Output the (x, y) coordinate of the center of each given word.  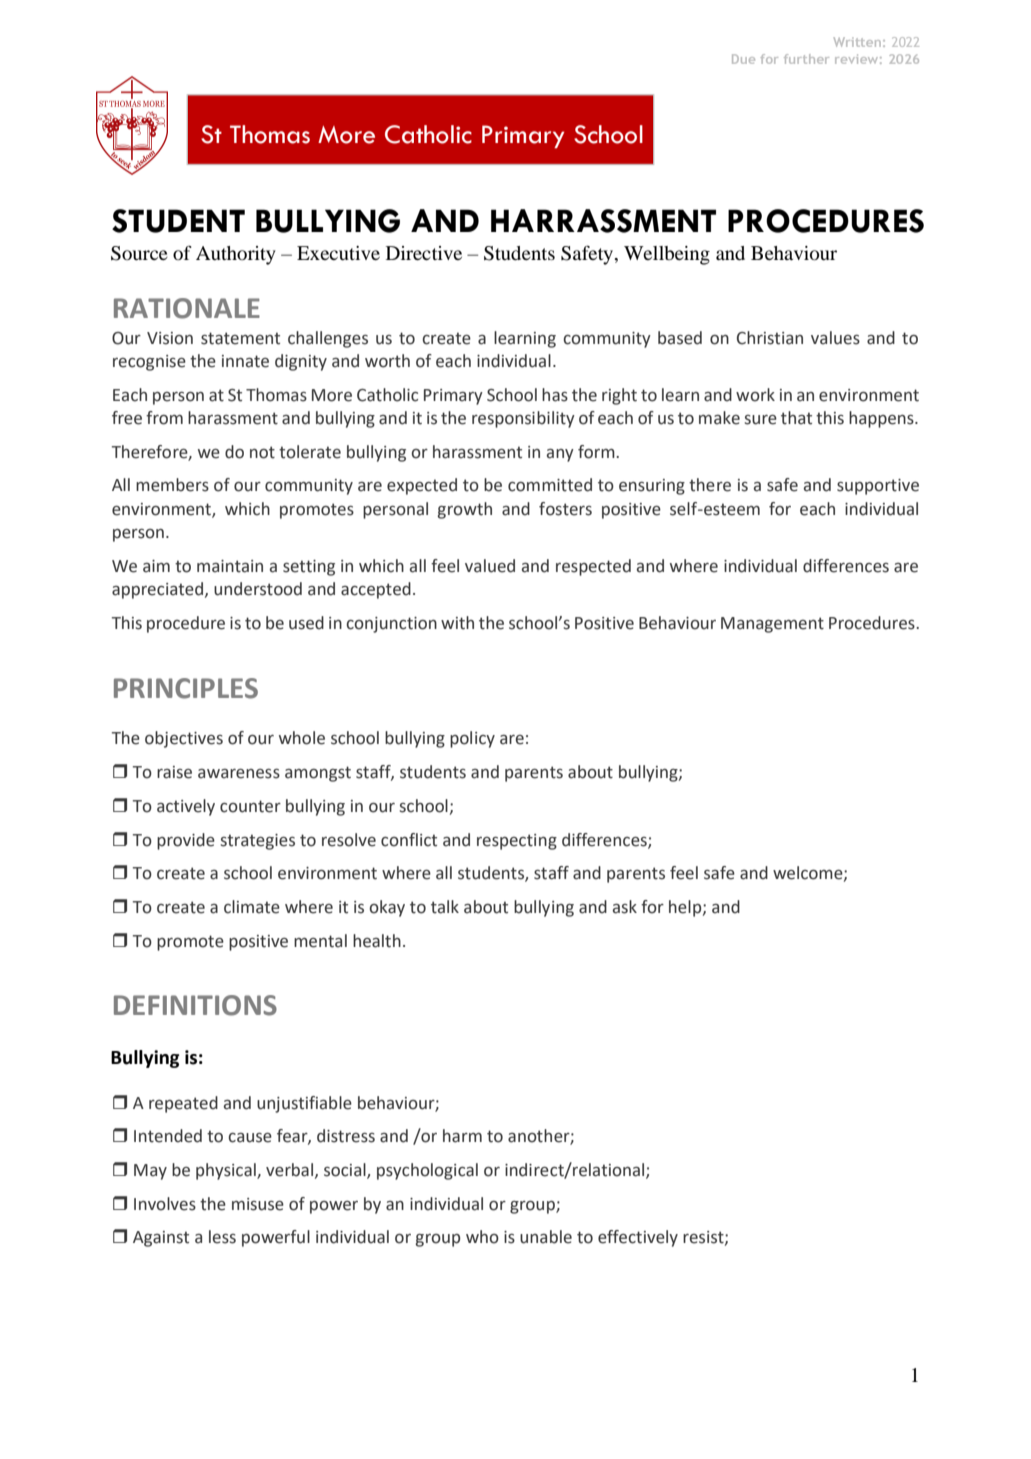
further (806, 59)
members (172, 485)
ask (625, 907)
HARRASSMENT (603, 221)
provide (186, 841)
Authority (236, 255)
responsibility (523, 419)
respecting (517, 842)
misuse (258, 1204)
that (796, 418)
